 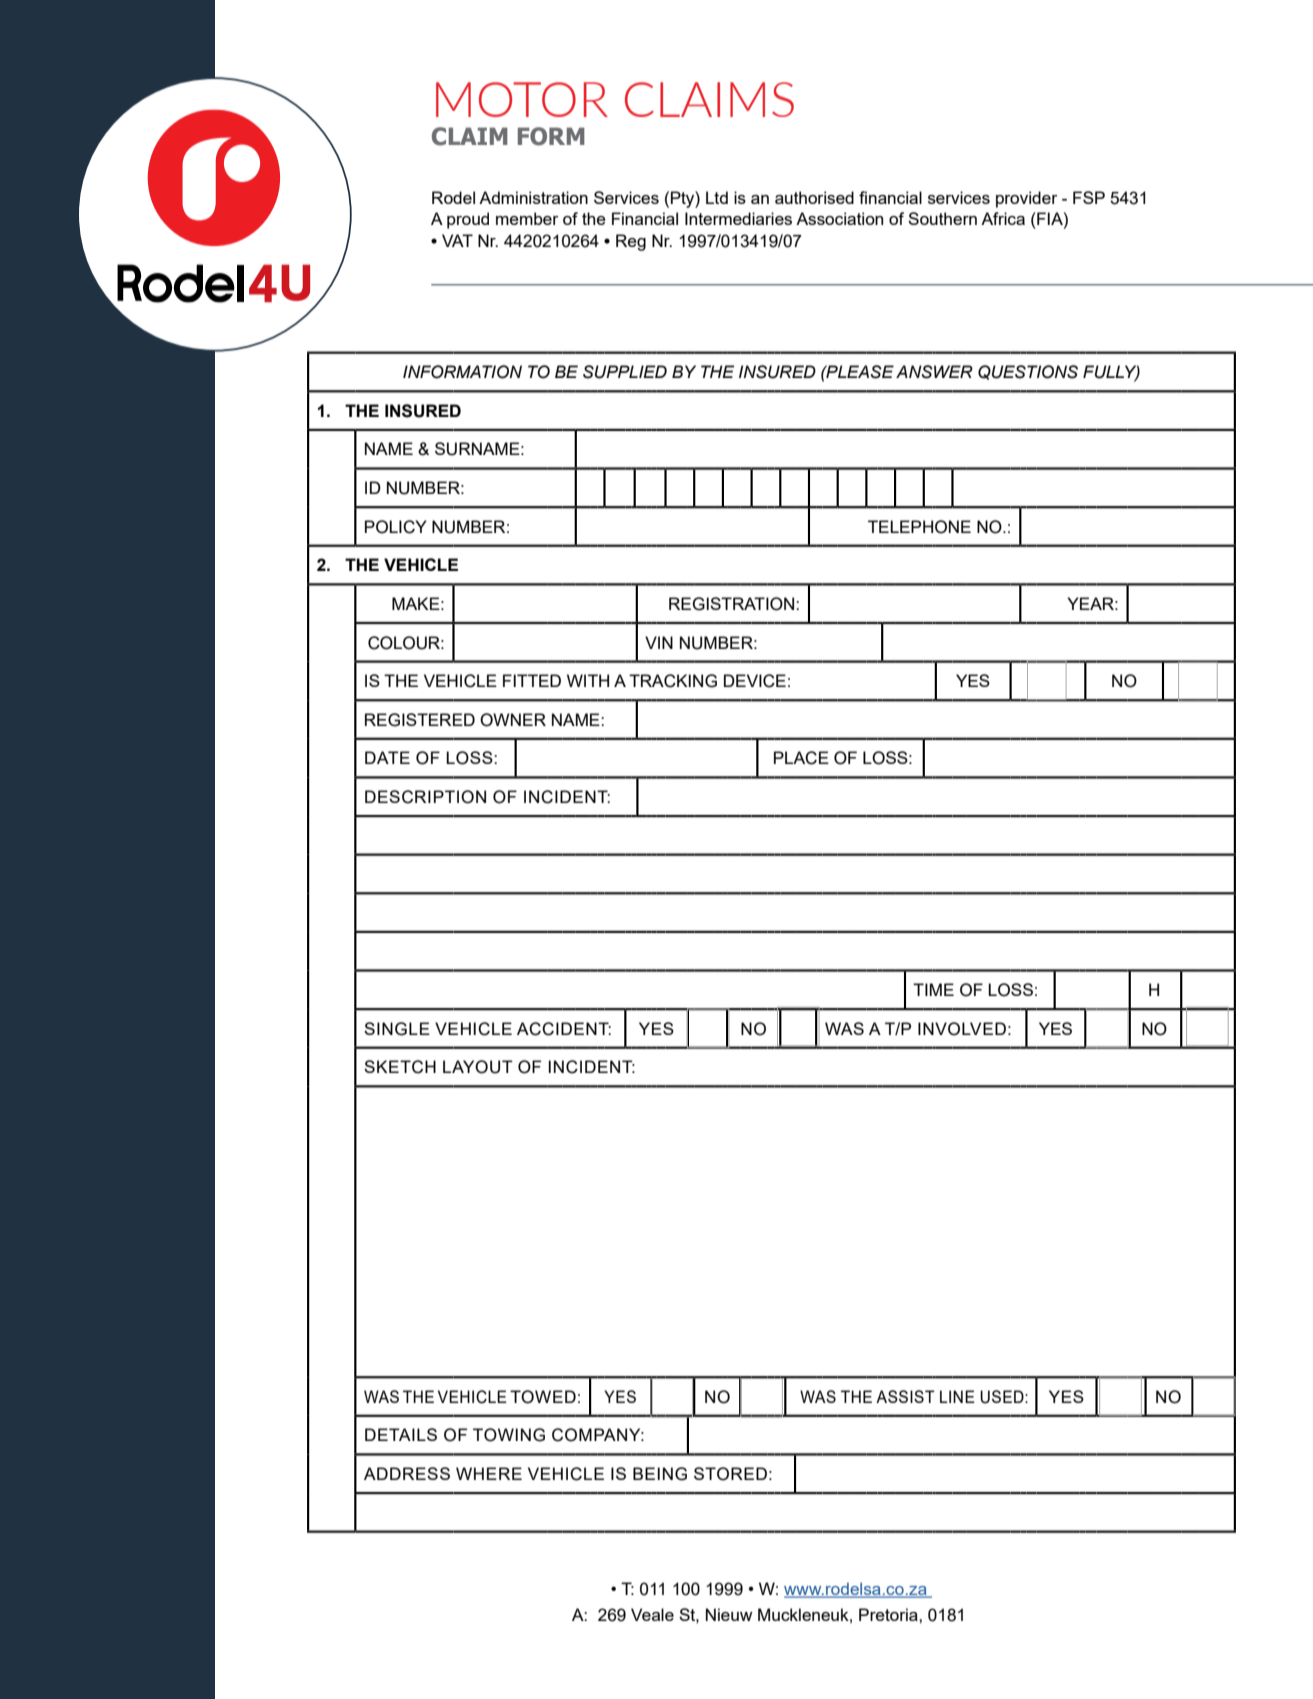 What do you see at coordinates (942, 218) in the document?
I see `Southern` at bounding box center [942, 218].
